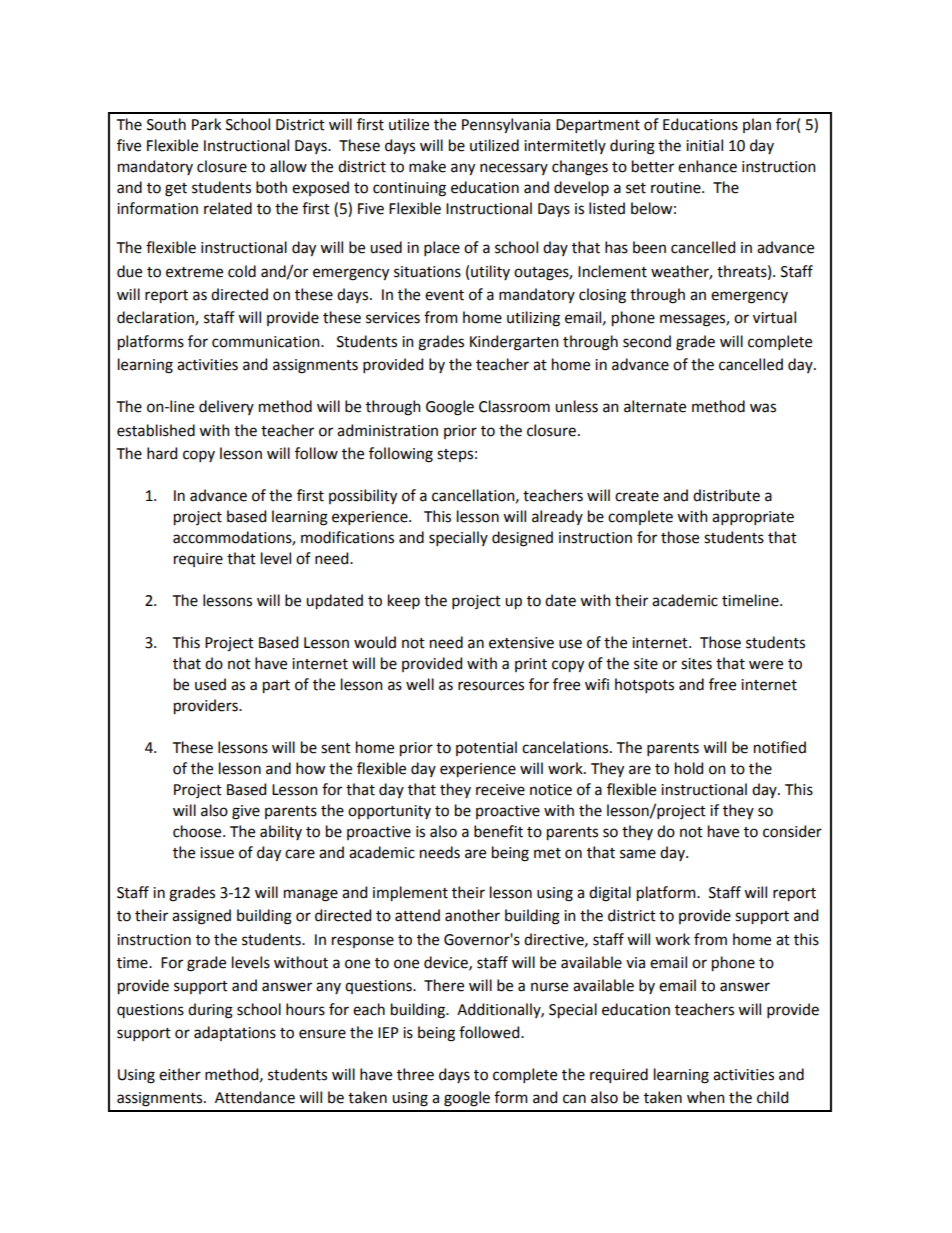  What do you see at coordinates (404, 601) in the screenshot?
I see `keep` at bounding box center [404, 601].
